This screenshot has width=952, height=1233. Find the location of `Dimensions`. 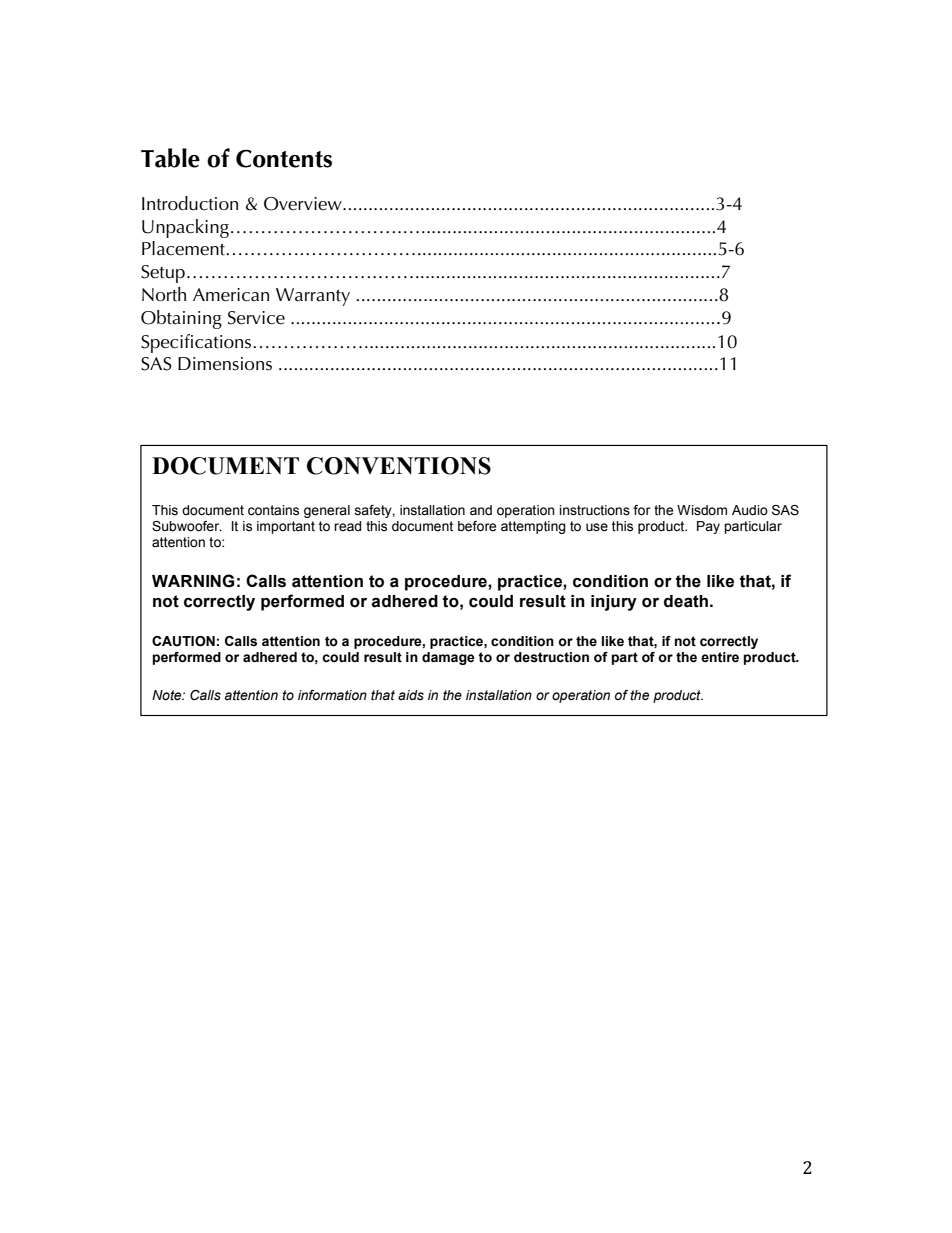

Dimensions is located at coordinates (225, 364).
